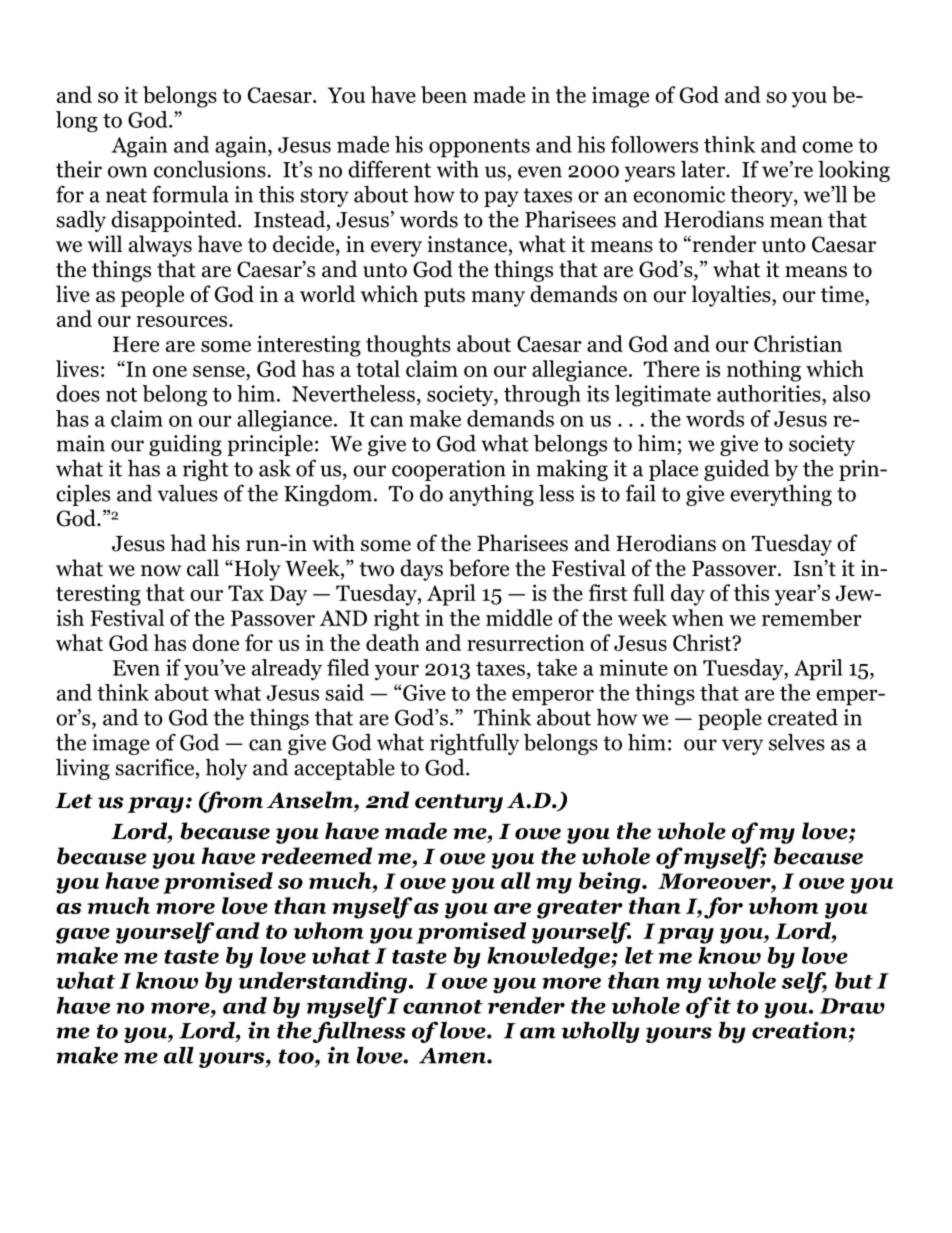 Image resolution: width=952 pixels, height=1233 pixels. I want to click on cannot, so click(443, 1007).
